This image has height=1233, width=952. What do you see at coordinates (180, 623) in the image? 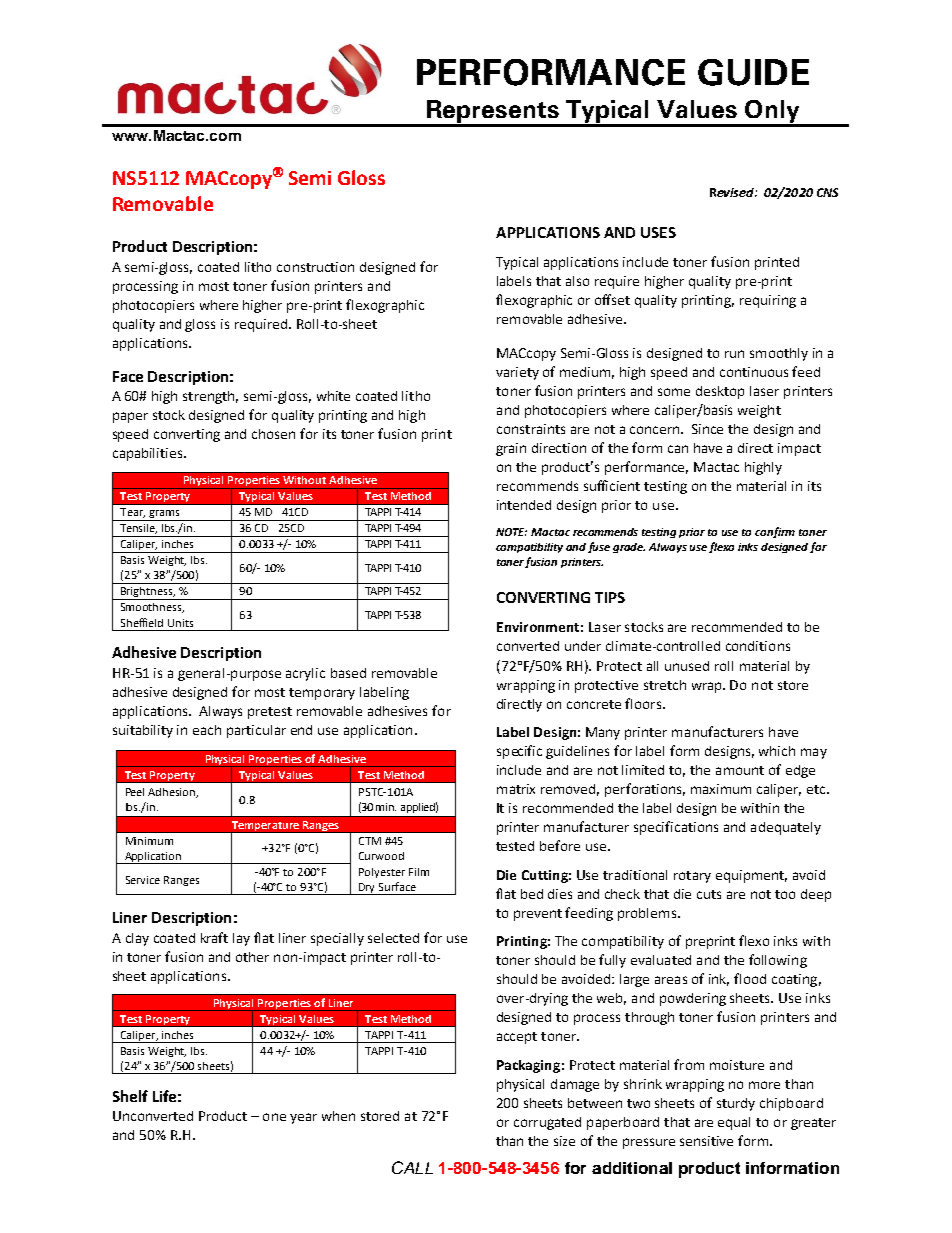
I see `Units` at bounding box center [180, 623].
